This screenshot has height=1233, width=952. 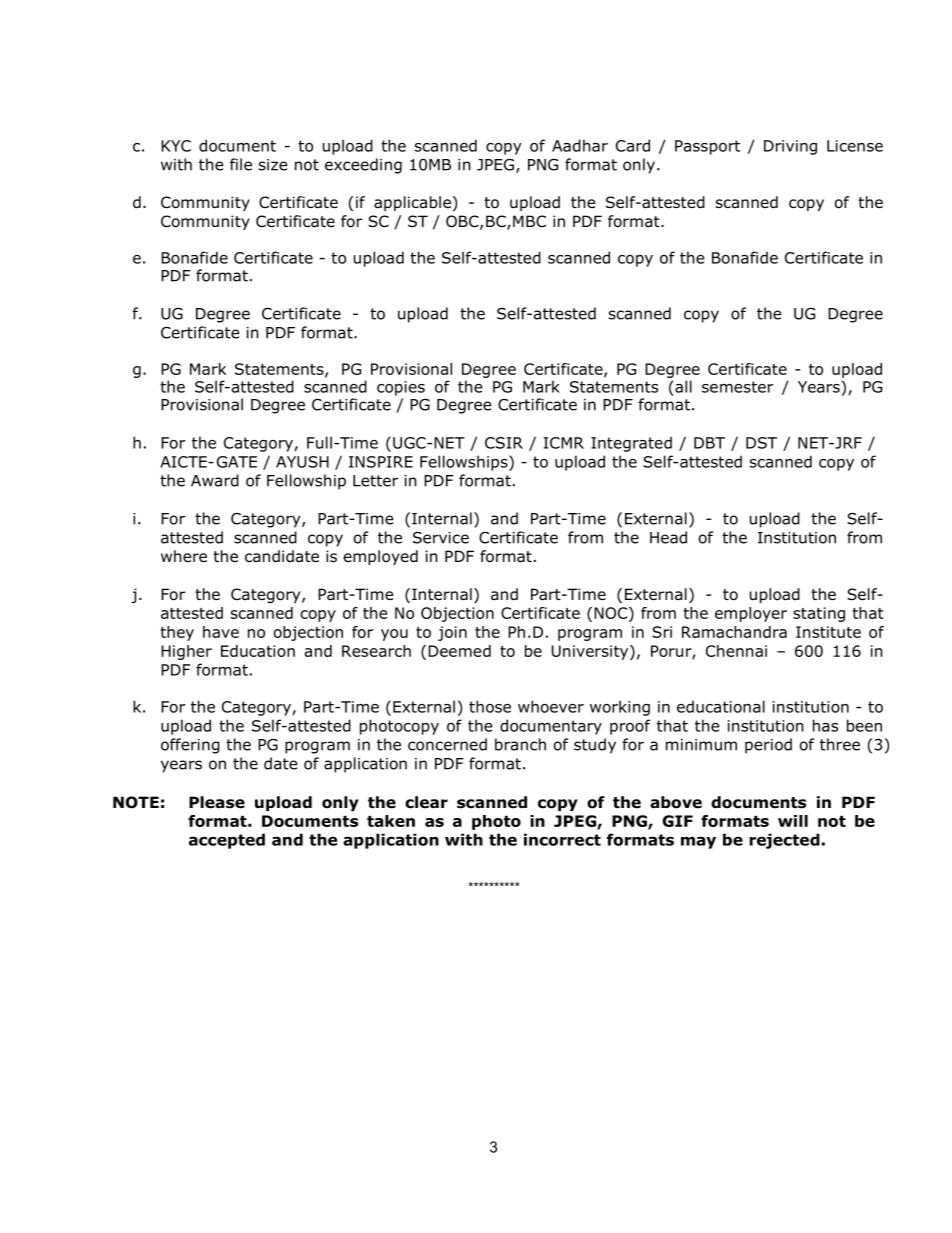 I want to click on join, so click(x=452, y=633).
